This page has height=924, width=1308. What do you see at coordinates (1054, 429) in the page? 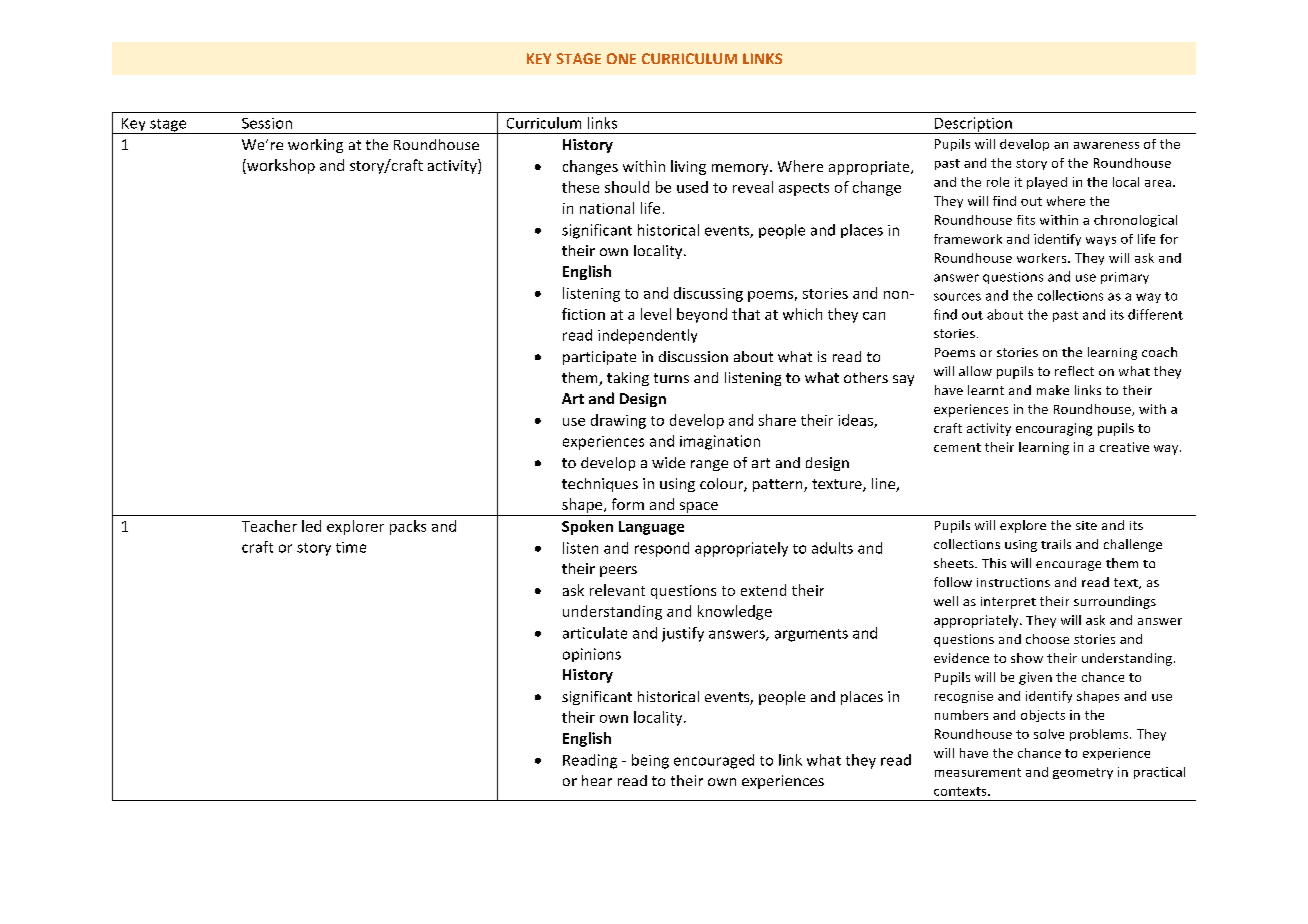
I see `encouraging` at bounding box center [1054, 429].
